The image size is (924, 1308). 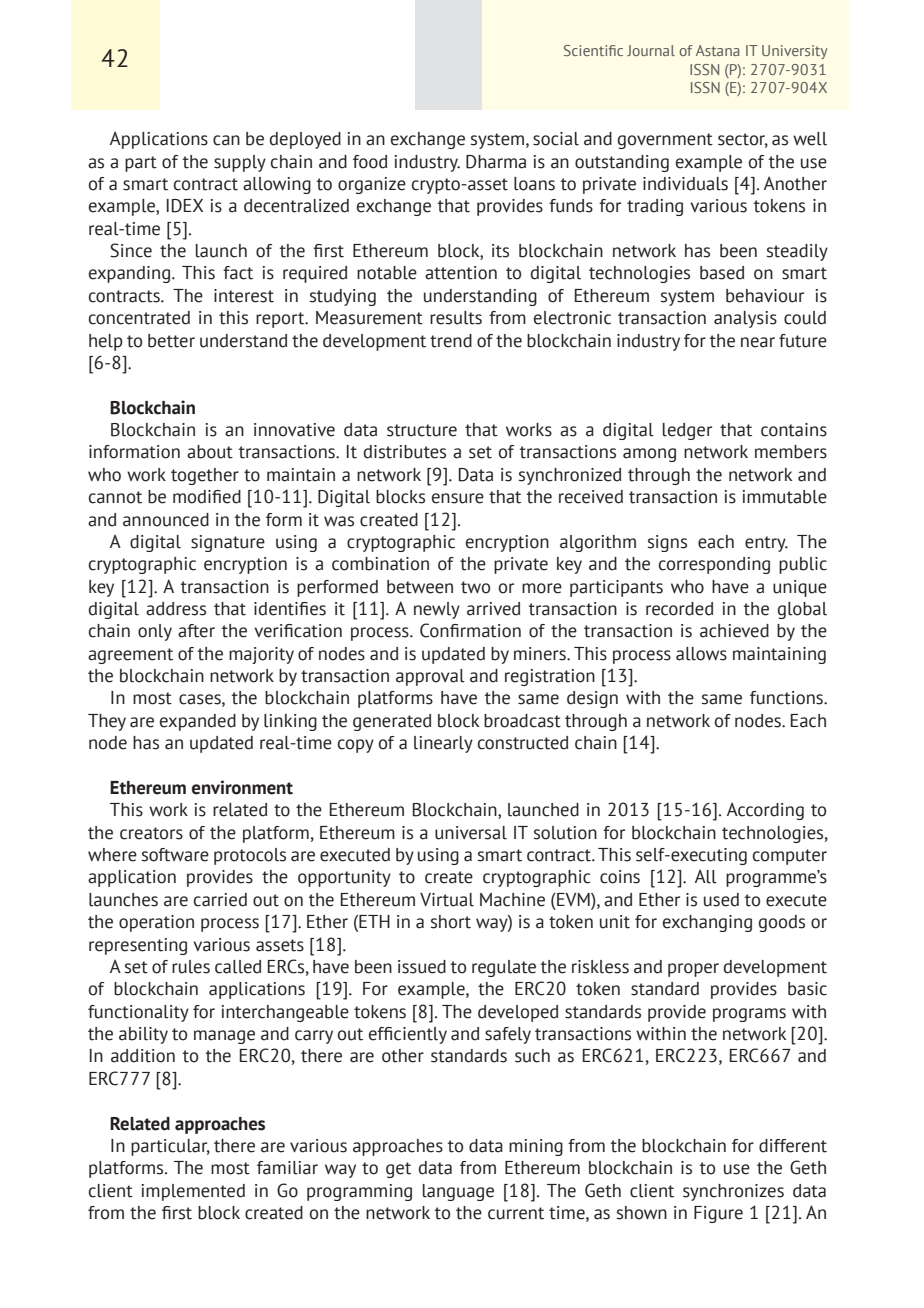 What do you see at coordinates (193, 1192) in the image?
I see `implemented` at bounding box center [193, 1192].
